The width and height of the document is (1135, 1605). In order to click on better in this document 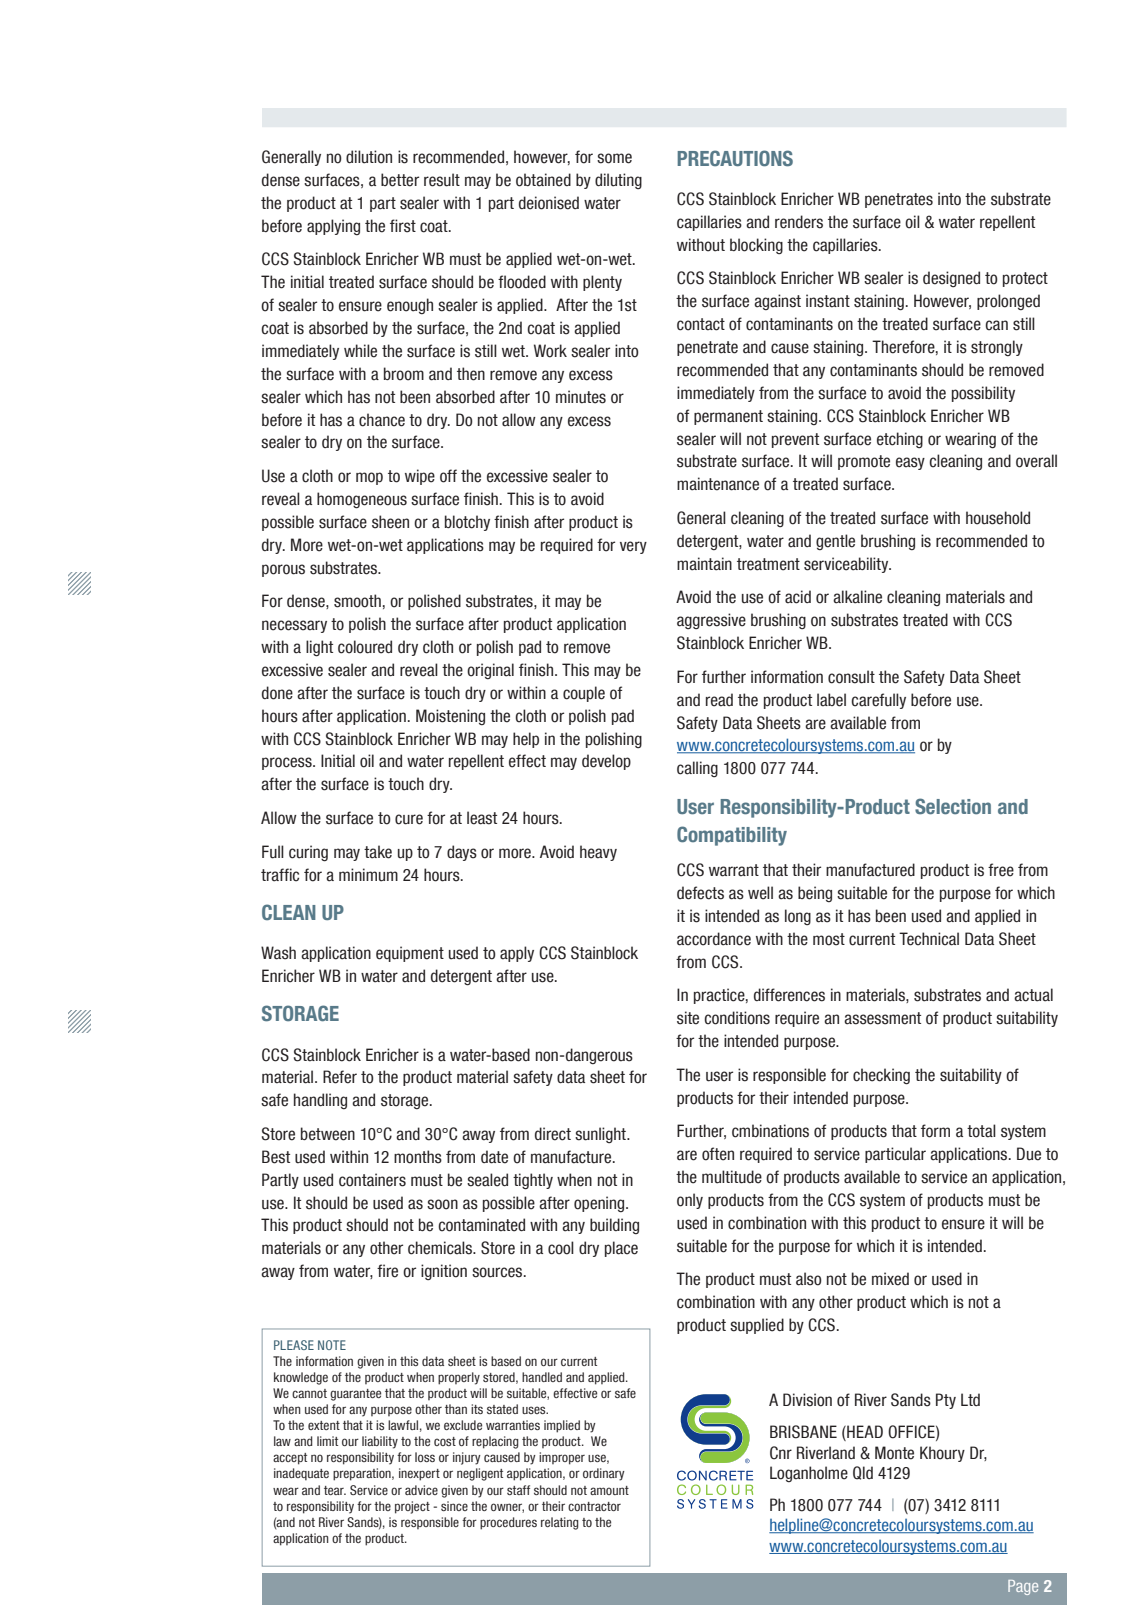, I will do `click(400, 180)`.
